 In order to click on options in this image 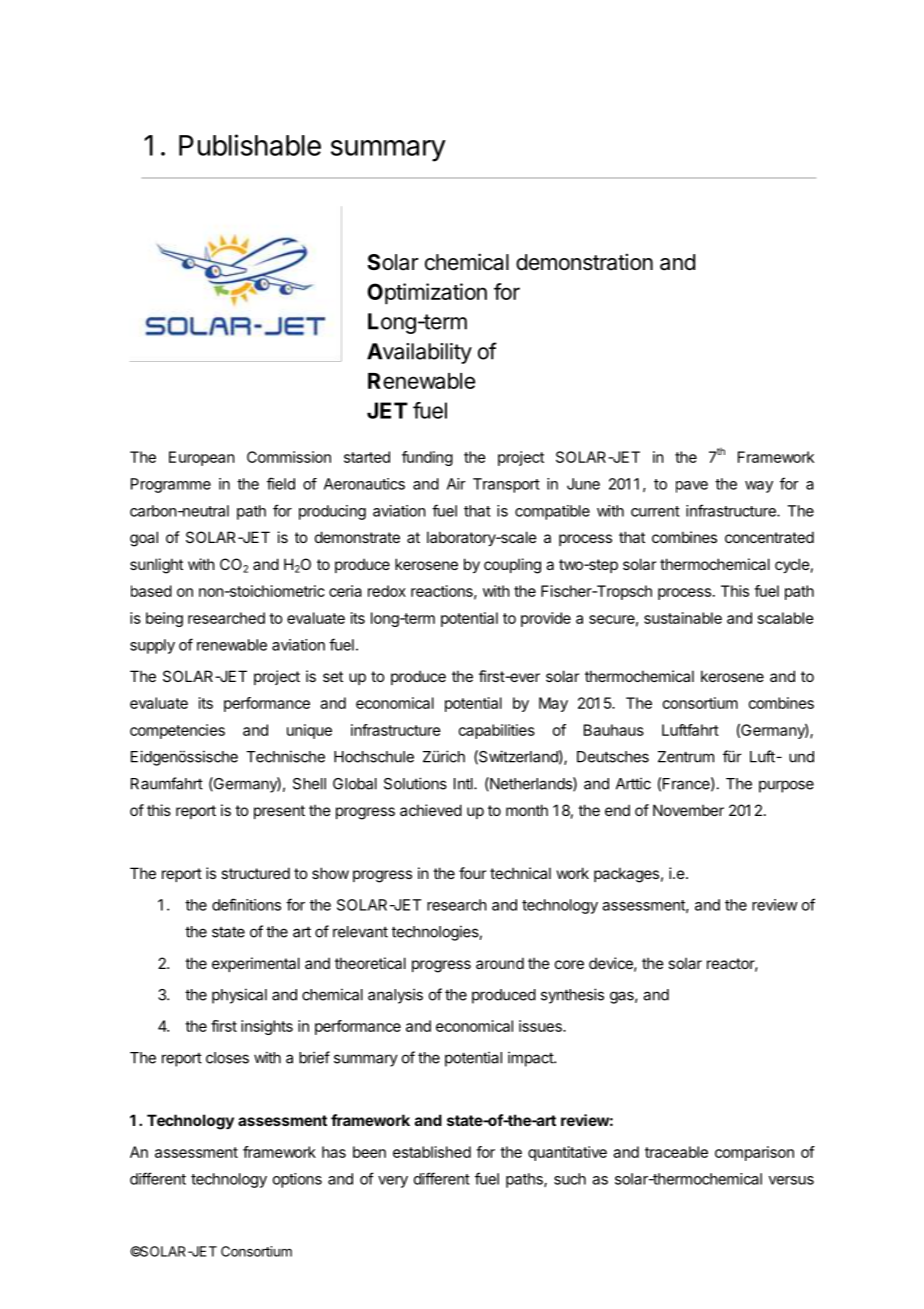, I will do `click(297, 1180)`.
